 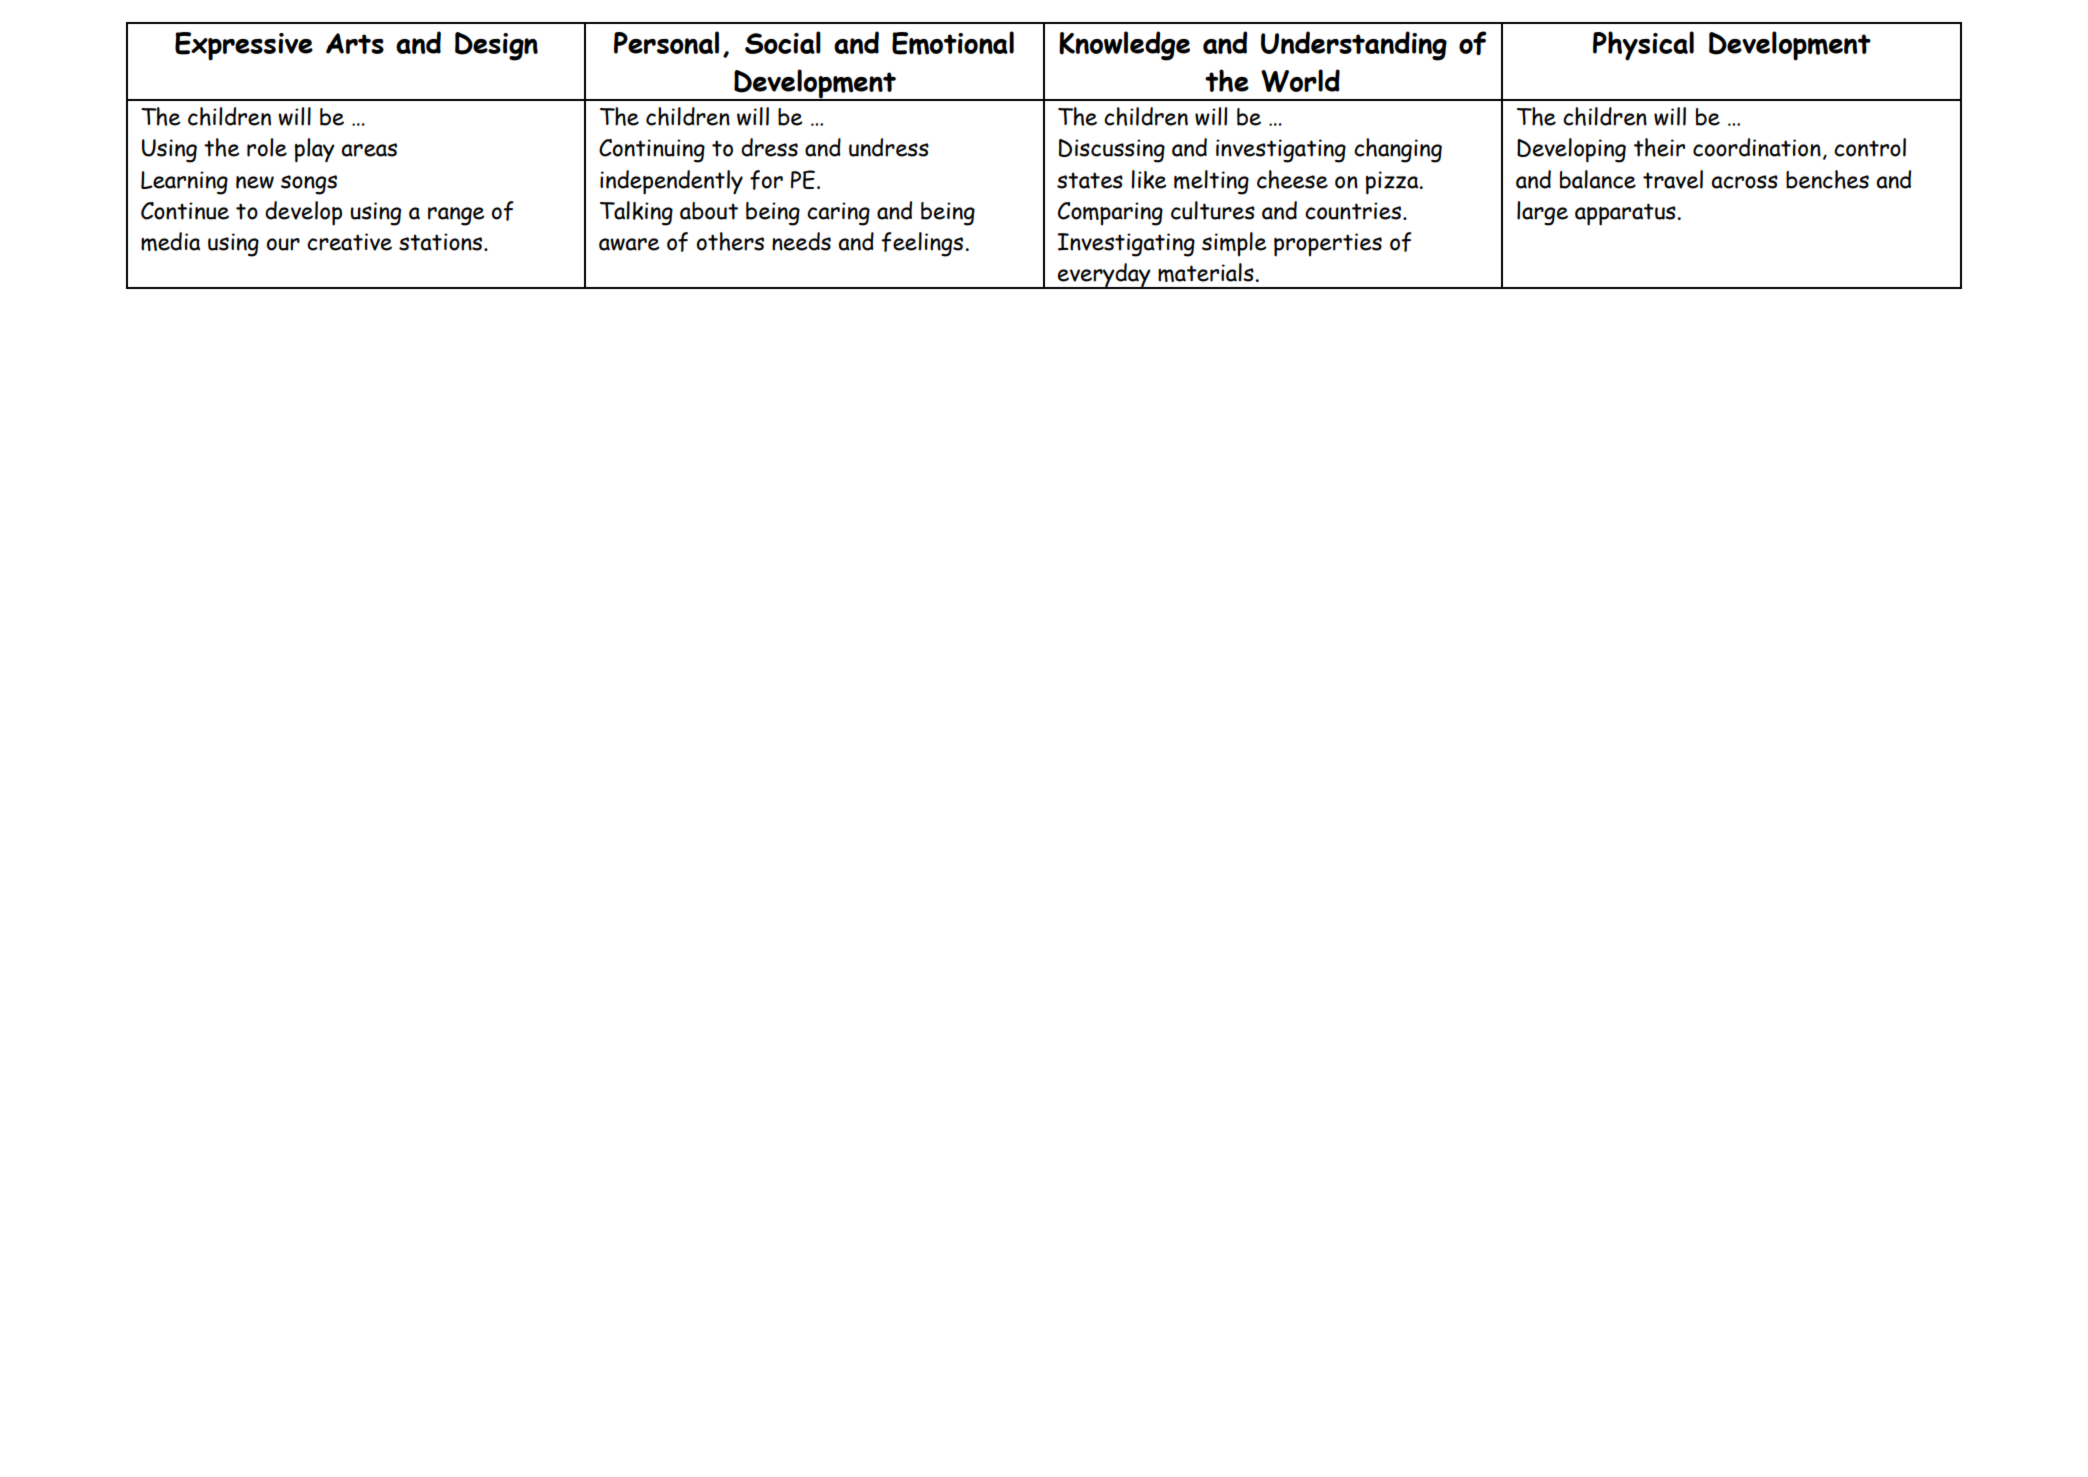 What do you see at coordinates (1659, 147) in the screenshot?
I see `their` at bounding box center [1659, 147].
